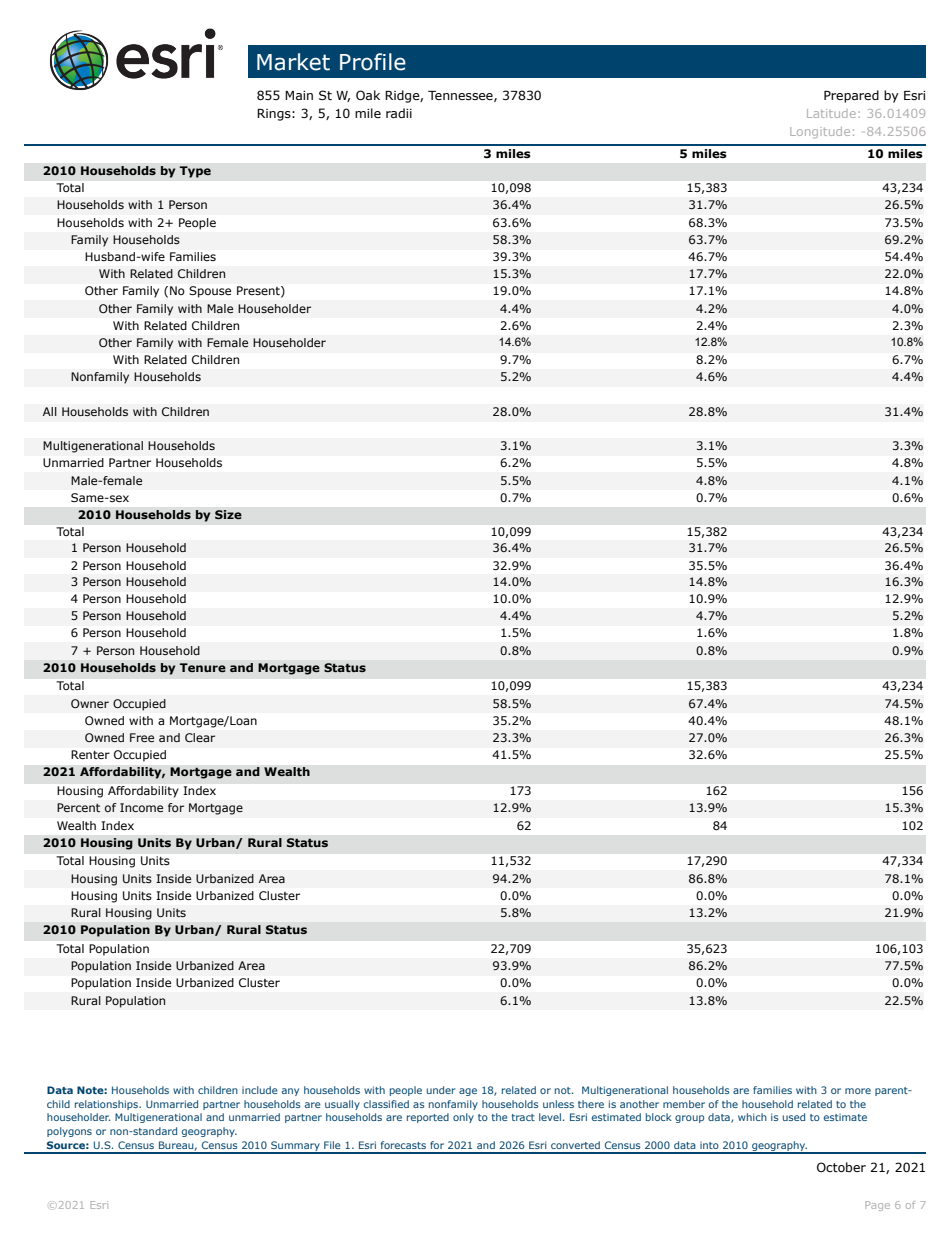 The image size is (952, 1233). What do you see at coordinates (841, 1167) in the screenshot?
I see `October` at bounding box center [841, 1167].
